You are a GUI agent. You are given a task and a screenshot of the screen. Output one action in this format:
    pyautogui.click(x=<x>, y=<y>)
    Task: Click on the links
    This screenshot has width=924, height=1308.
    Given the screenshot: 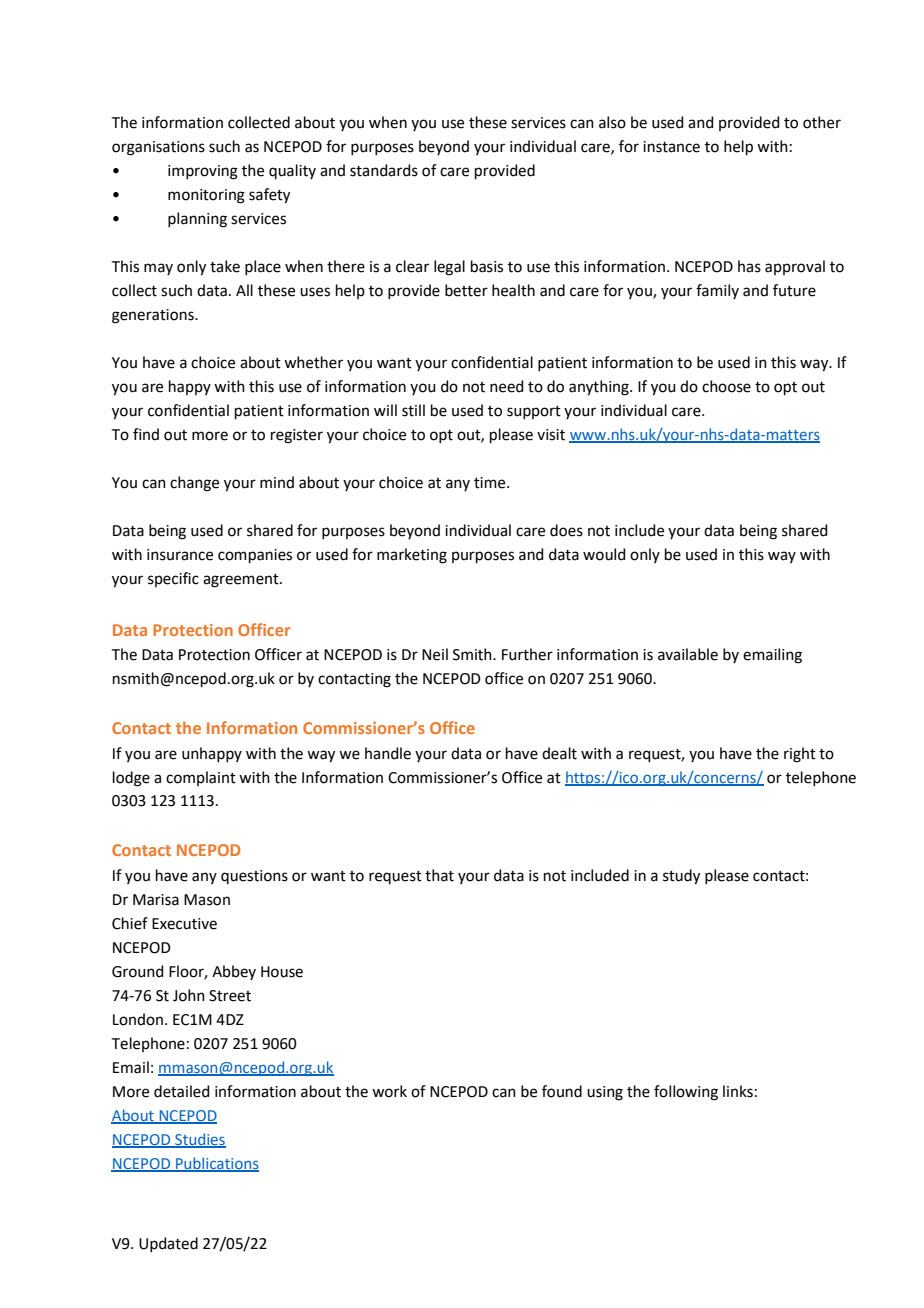 What is the action you would take?
    pyautogui.click(x=738, y=1091)
